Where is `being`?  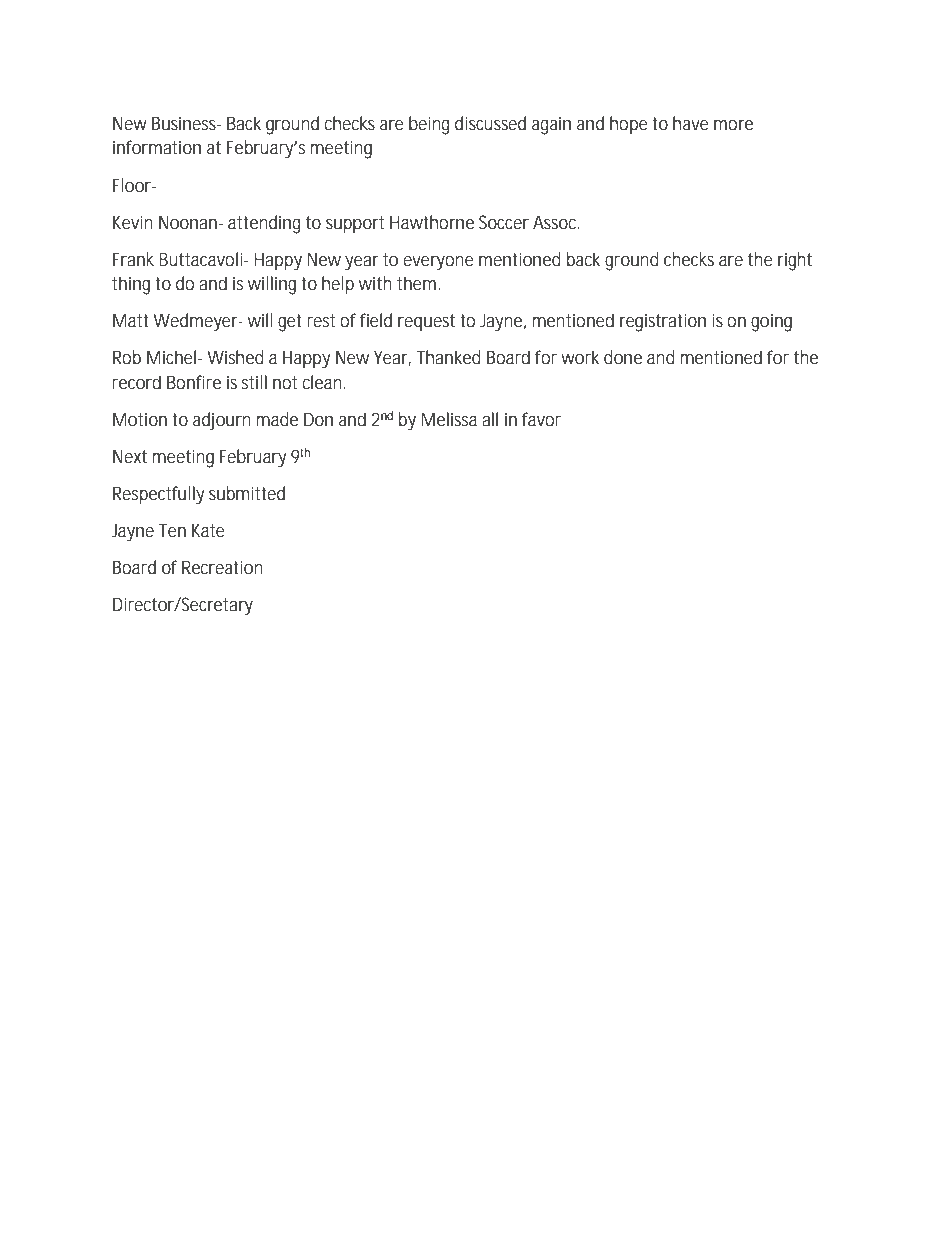
being is located at coordinates (429, 125).
